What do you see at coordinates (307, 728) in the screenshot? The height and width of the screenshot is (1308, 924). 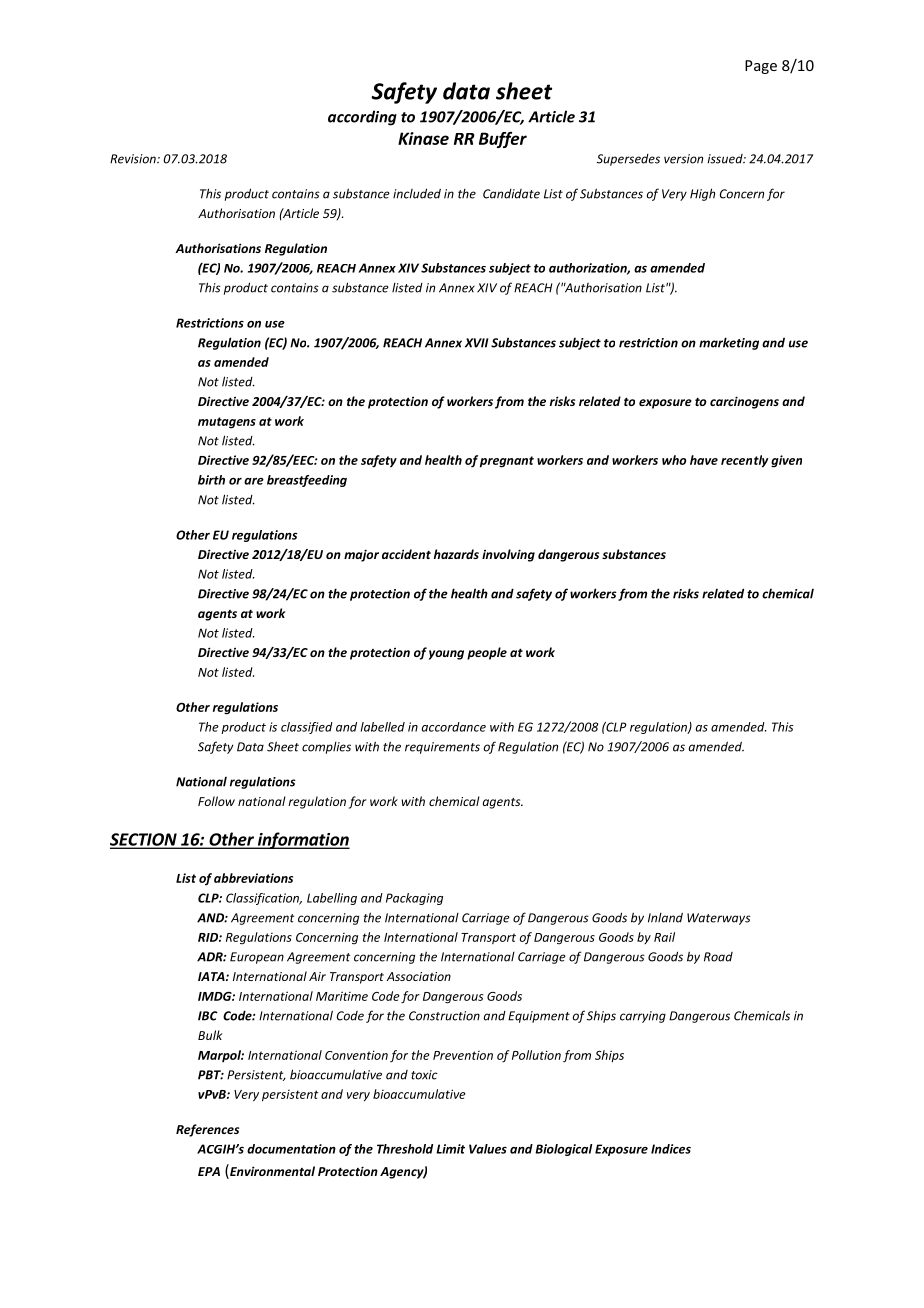 I see `classified` at bounding box center [307, 728].
